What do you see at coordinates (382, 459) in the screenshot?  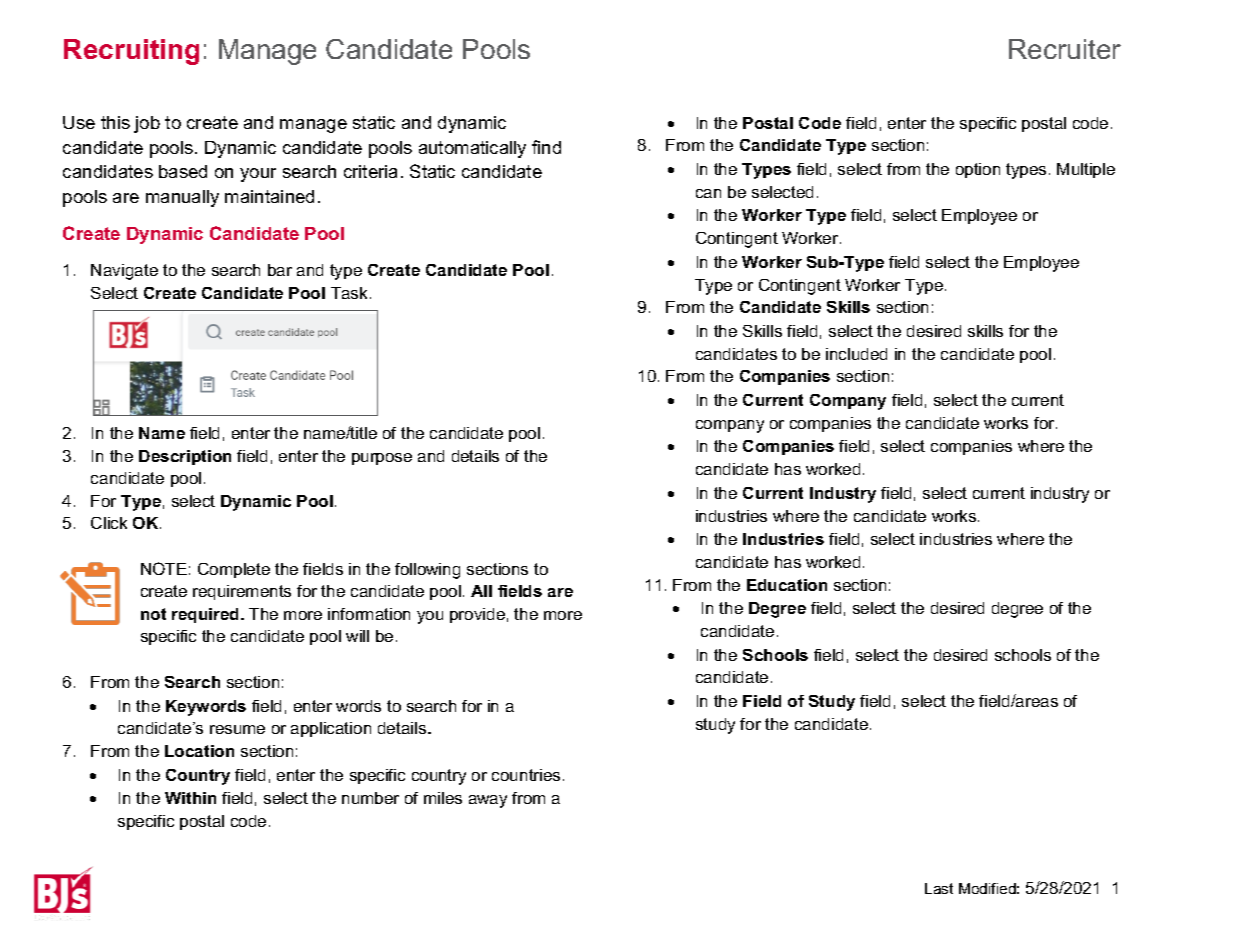 I see `purpose` at bounding box center [382, 459].
